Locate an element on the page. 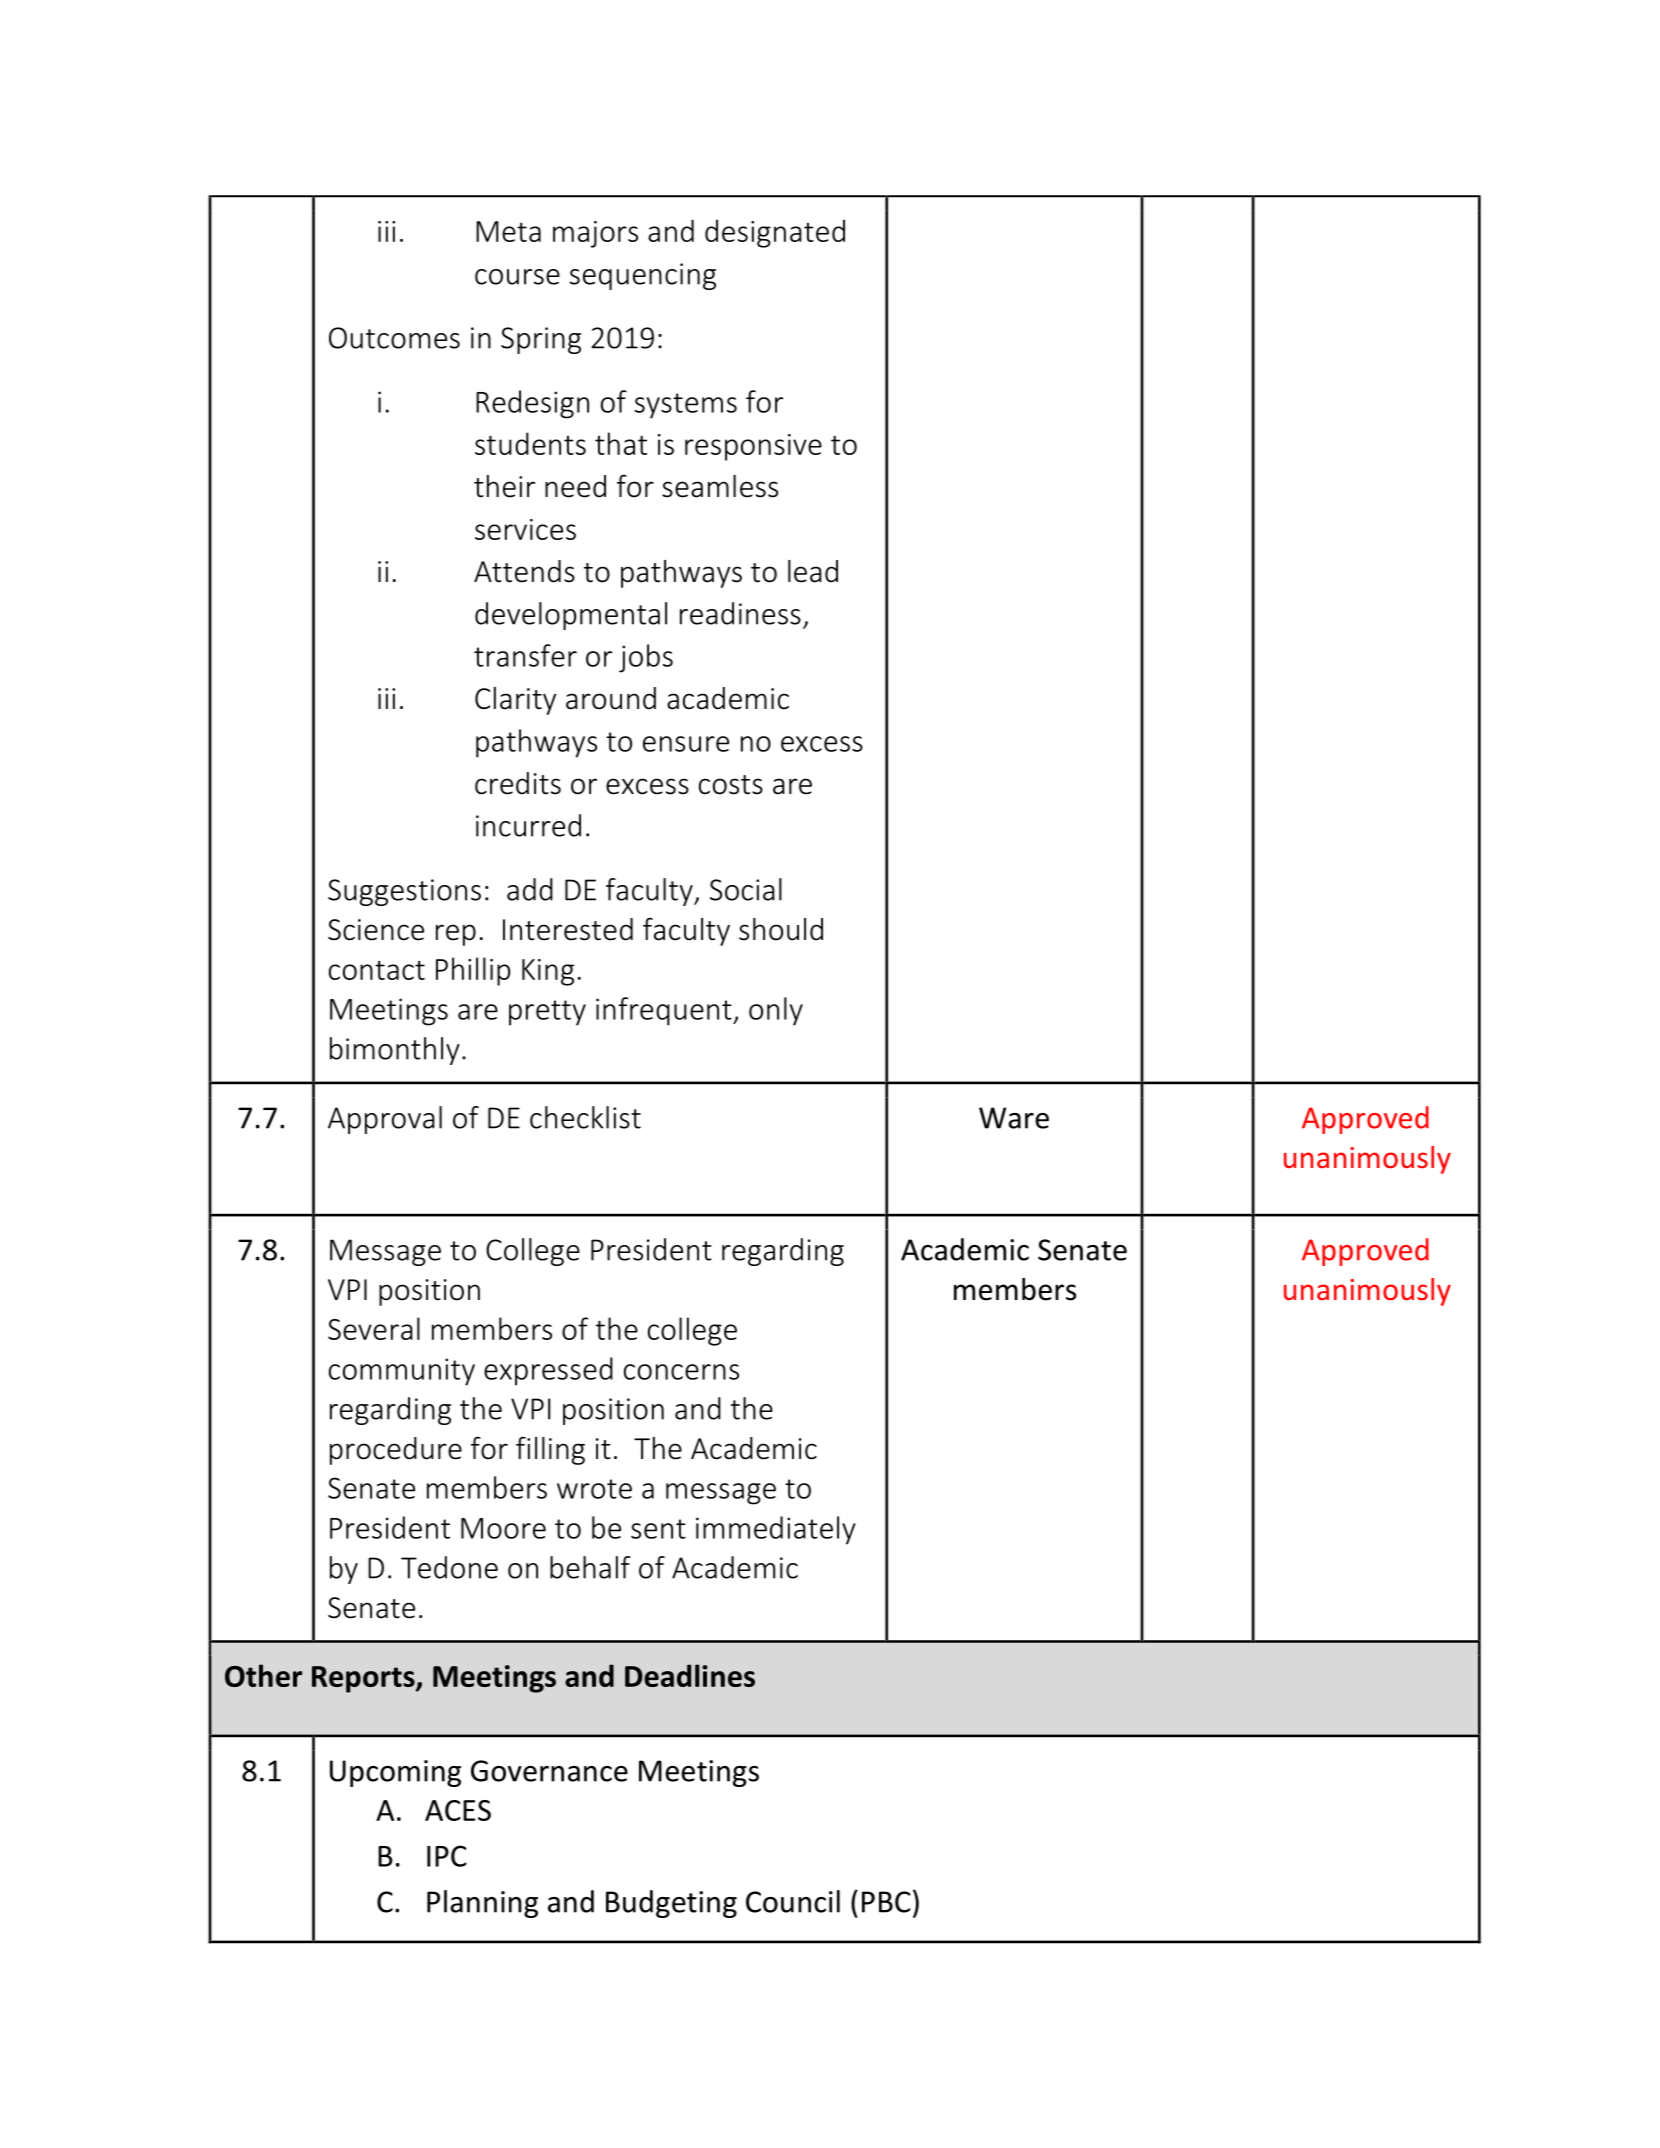 The height and width of the document is (2148, 1660). ensure is located at coordinates (686, 744).
